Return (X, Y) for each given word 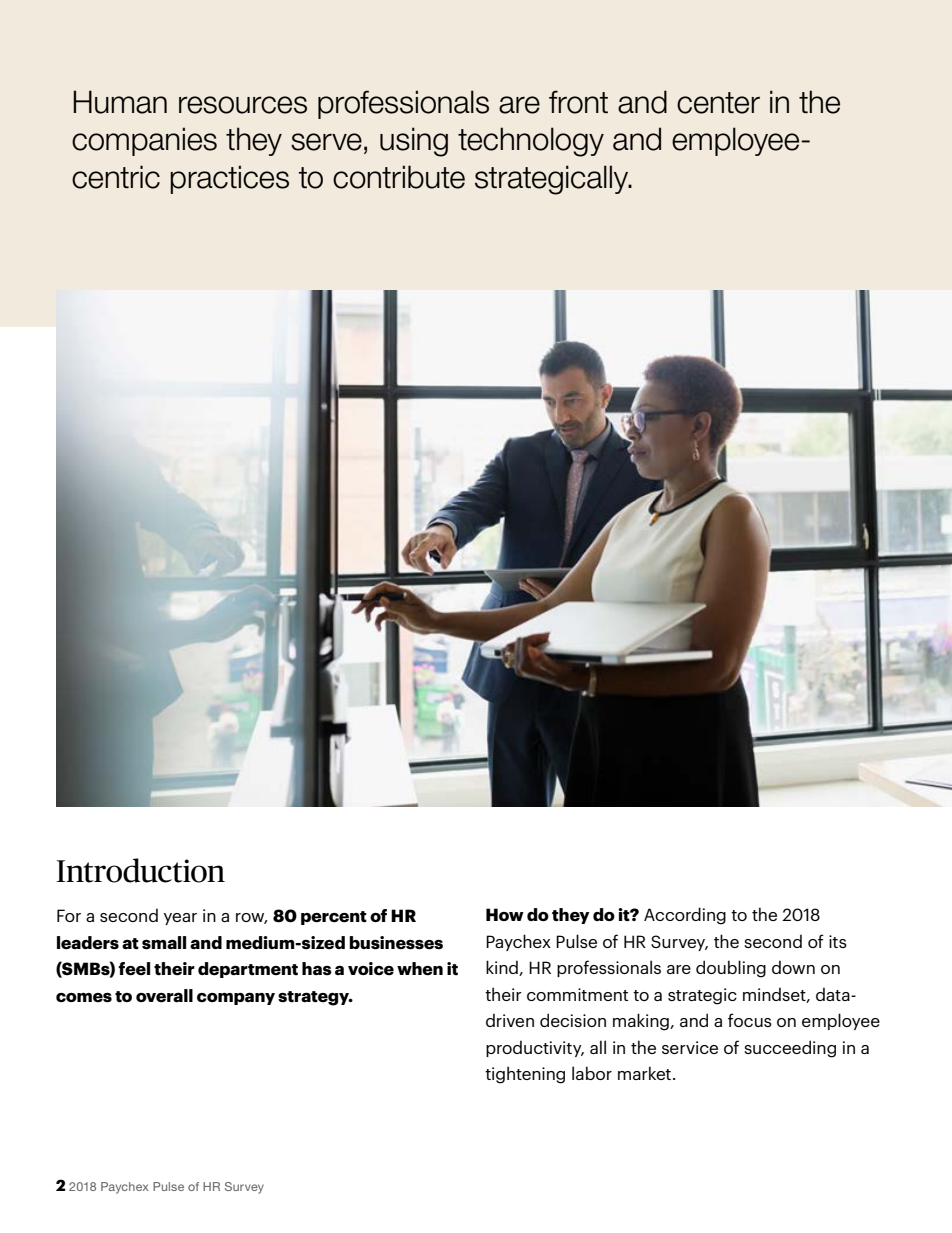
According (685, 916)
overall (164, 996)
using (414, 142)
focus (750, 1020)
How (505, 914)
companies (144, 141)
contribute (399, 177)
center (718, 103)
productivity (535, 1048)
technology (531, 142)
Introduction (141, 870)
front (578, 102)
